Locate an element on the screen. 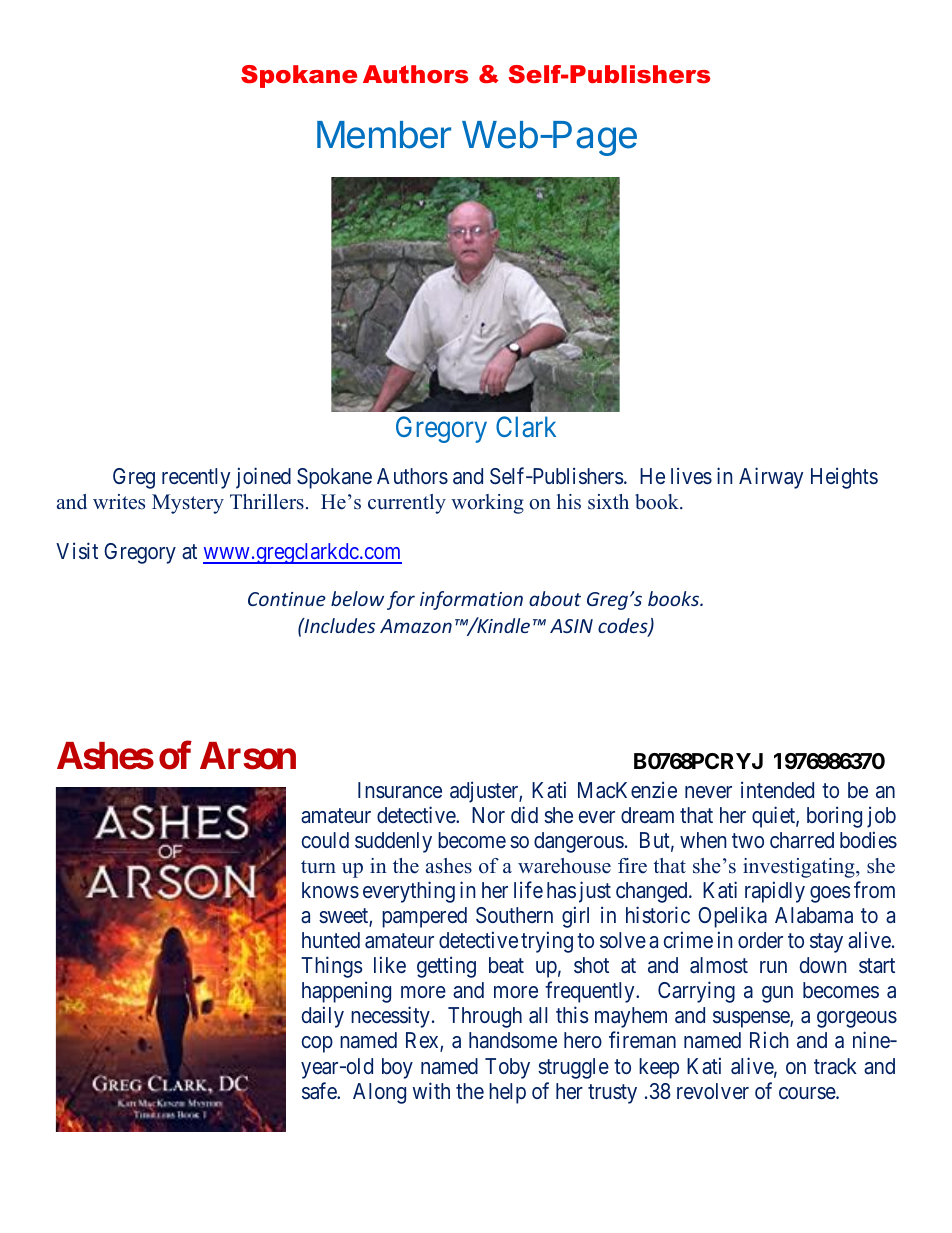 This screenshot has width=952, height=1233. Member is located at coordinates (384, 135).
